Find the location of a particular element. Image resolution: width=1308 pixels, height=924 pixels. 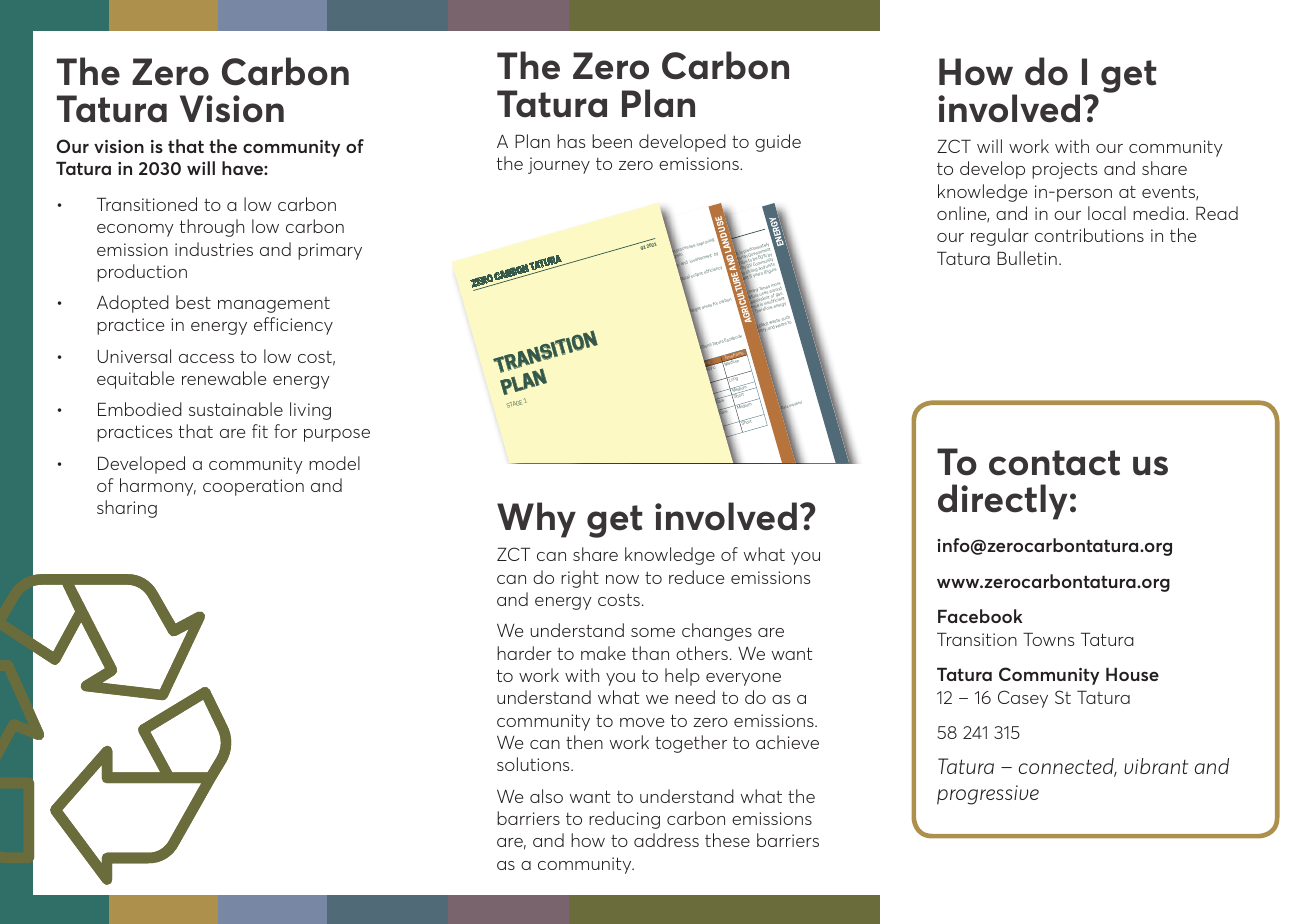

projects is located at coordinates (1064, 170).
